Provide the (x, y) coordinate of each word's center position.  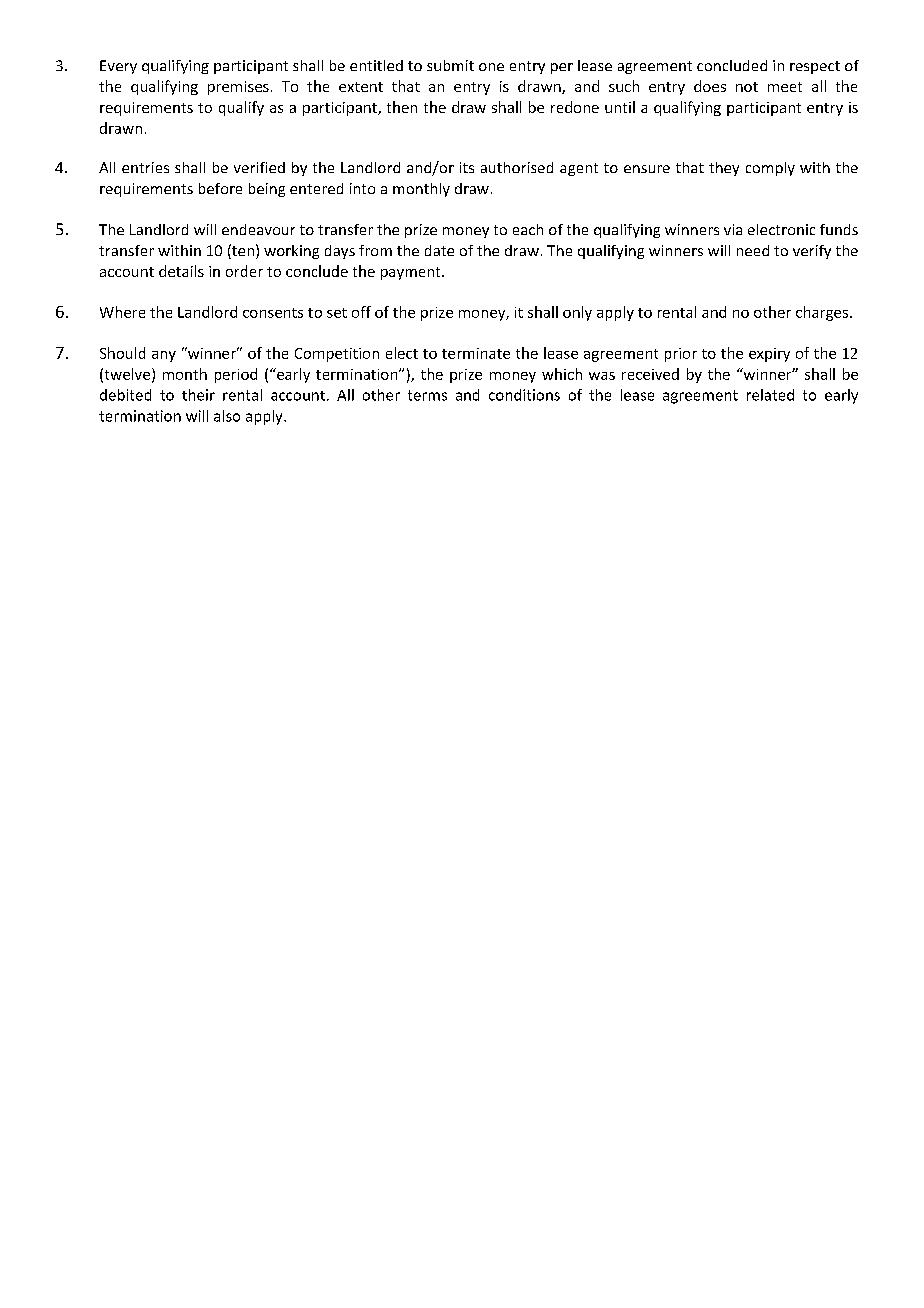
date (439, 250)
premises (238, 88)
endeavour (258, 229)
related (770, 395)
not (747, 87)
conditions (524, 395)
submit (450, 65)
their (198, 395)
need (753, 250)
